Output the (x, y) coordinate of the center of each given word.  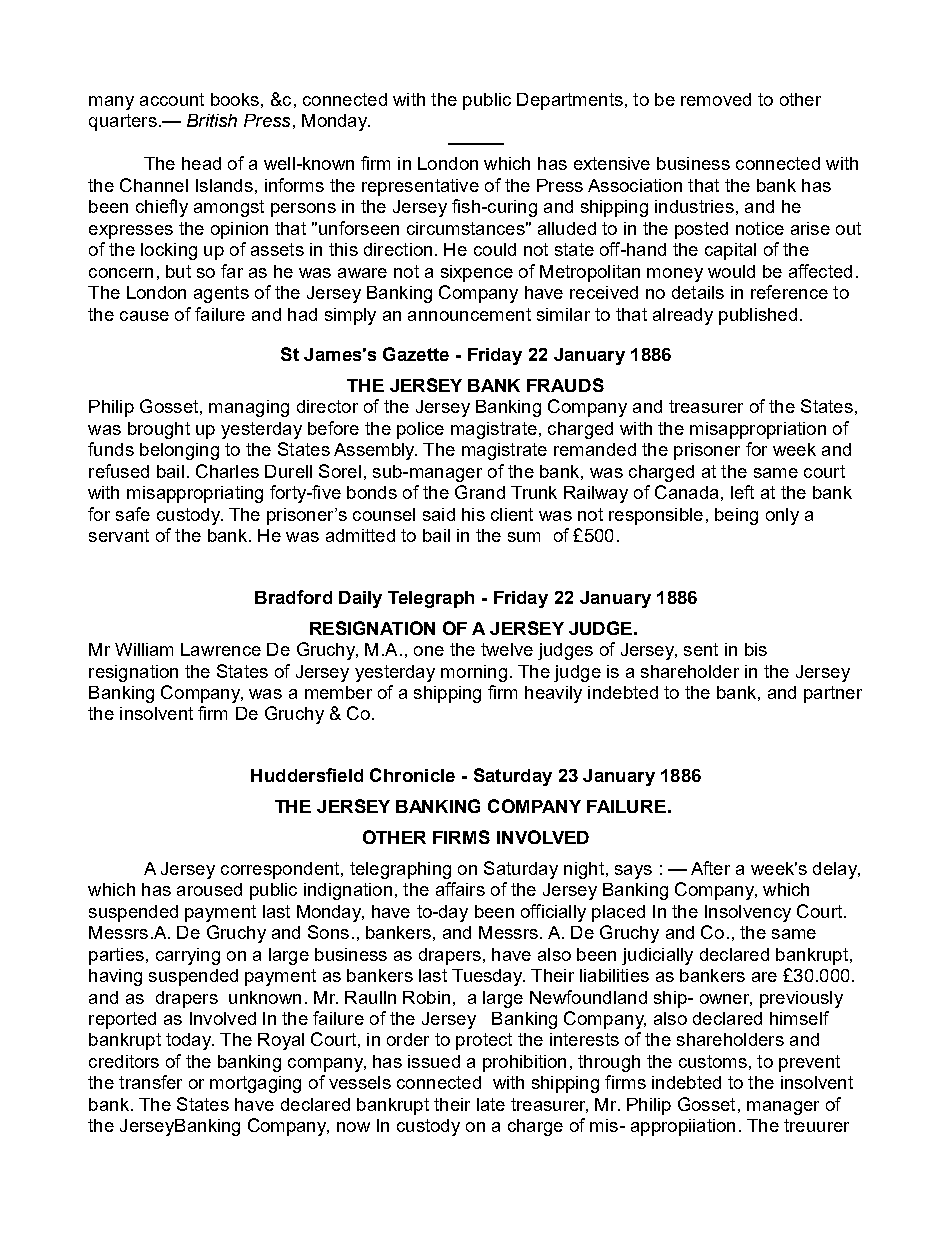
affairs (460, 889)
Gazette (416, 354)
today (190, 1041)
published (758, 316)
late (491, 1104)
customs (713, 1061)
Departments (570, 101)
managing (249, 408)
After (710, 868)
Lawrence (221, 649)
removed (716, 99)
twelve (507, 649)
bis (756, 649)
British (212, 120)
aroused (209, 889)
